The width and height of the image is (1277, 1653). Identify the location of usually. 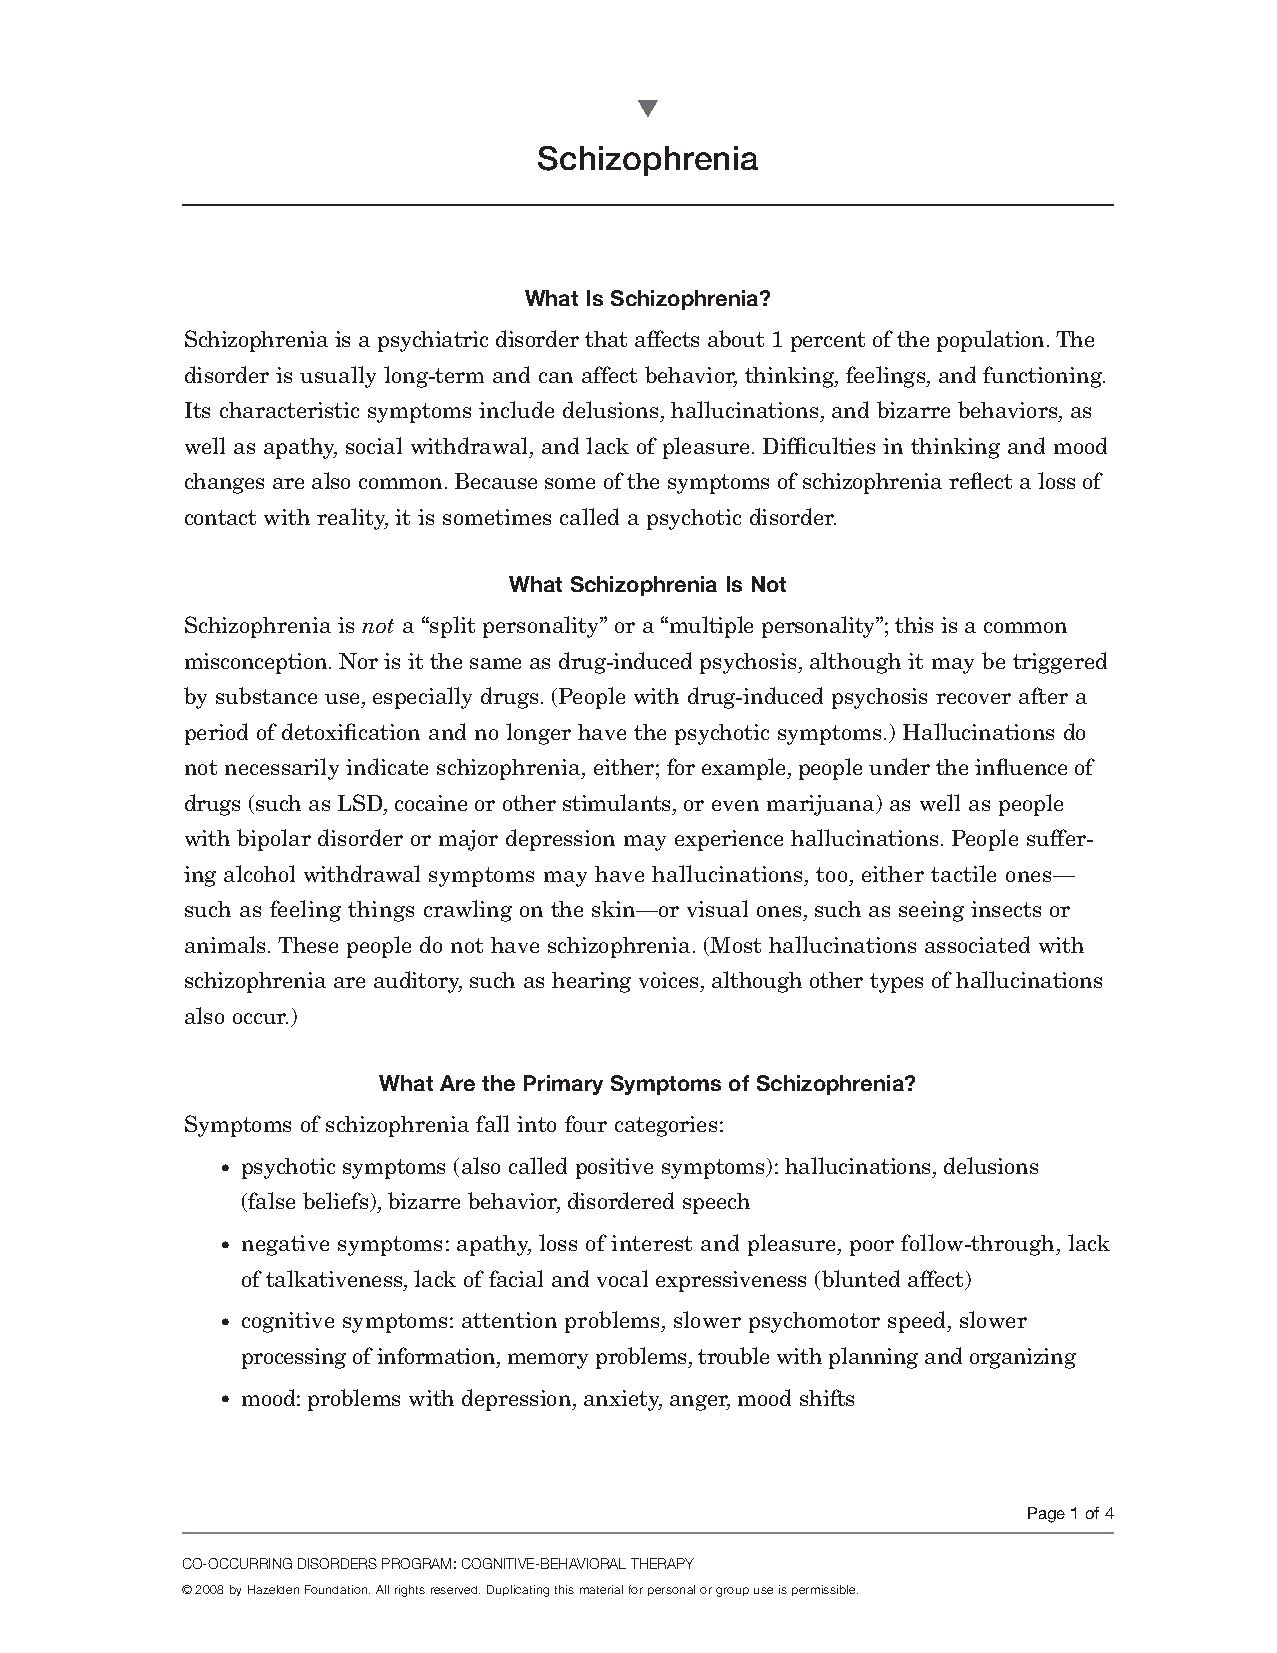
(338, 377).
